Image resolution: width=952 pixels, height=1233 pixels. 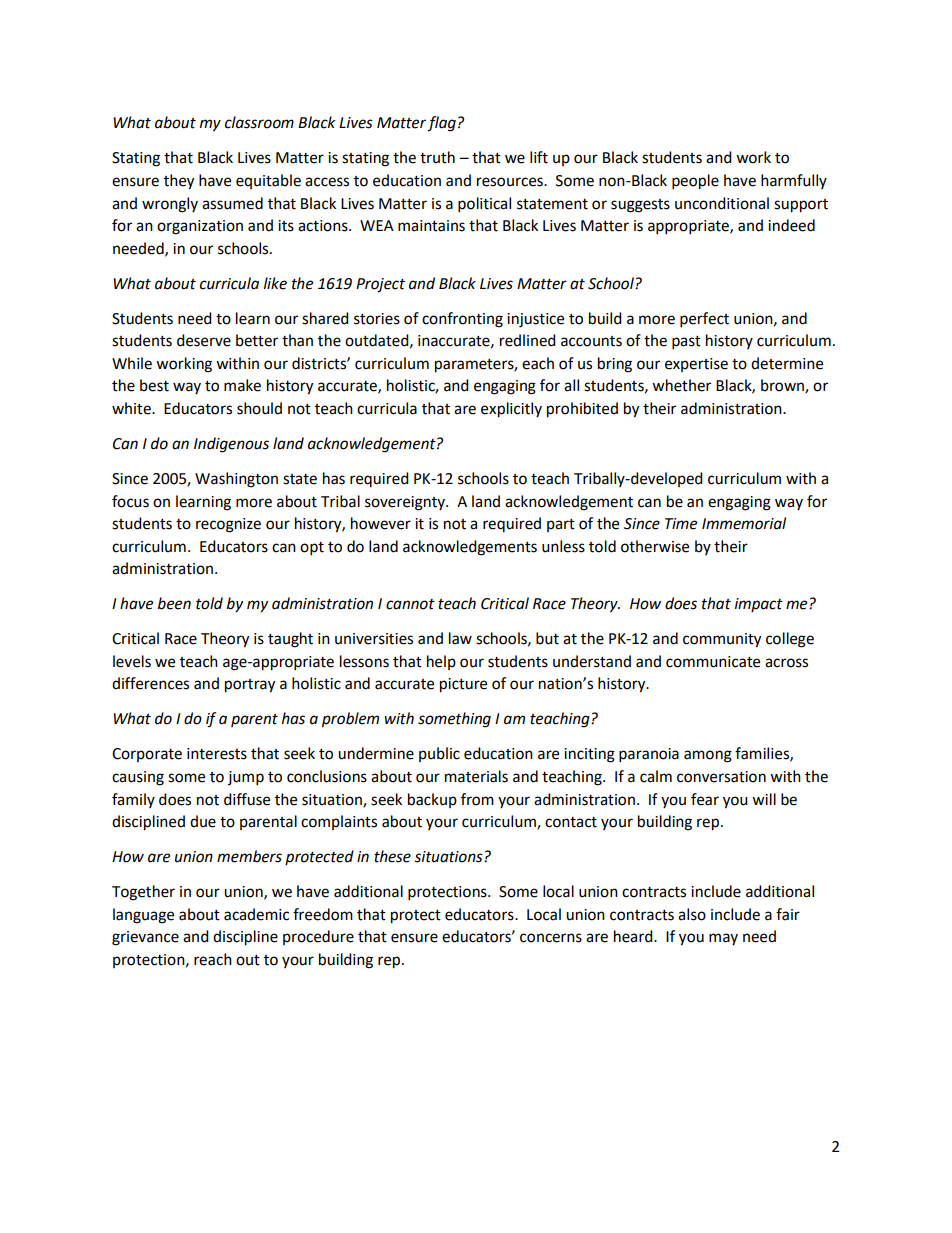 What do you see at coordinates (259, 122) in the screenshot?
I see `classroom` at bounding box center [259, 122].
